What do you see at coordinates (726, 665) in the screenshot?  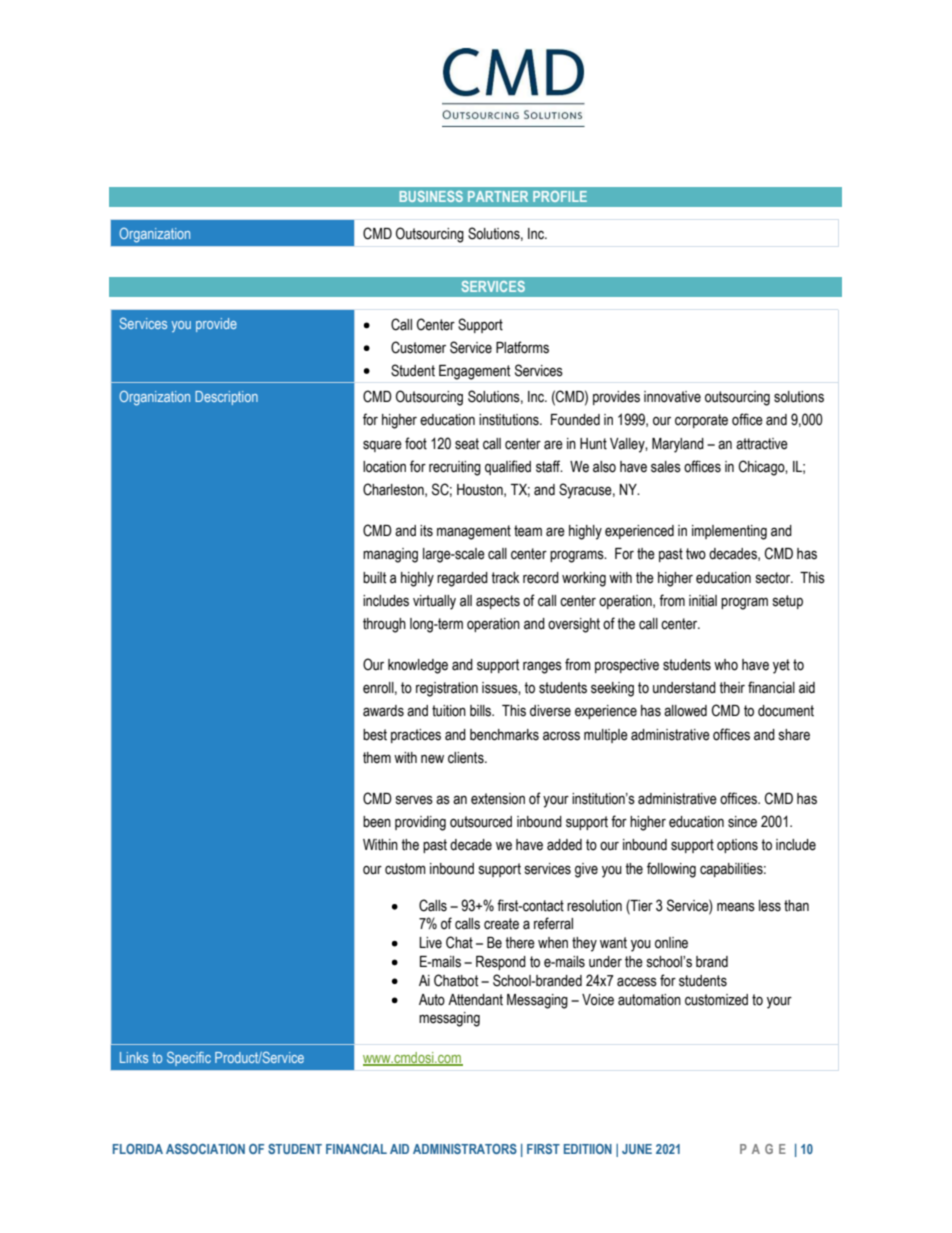 I see `who` at bounding box center [726, 665].
